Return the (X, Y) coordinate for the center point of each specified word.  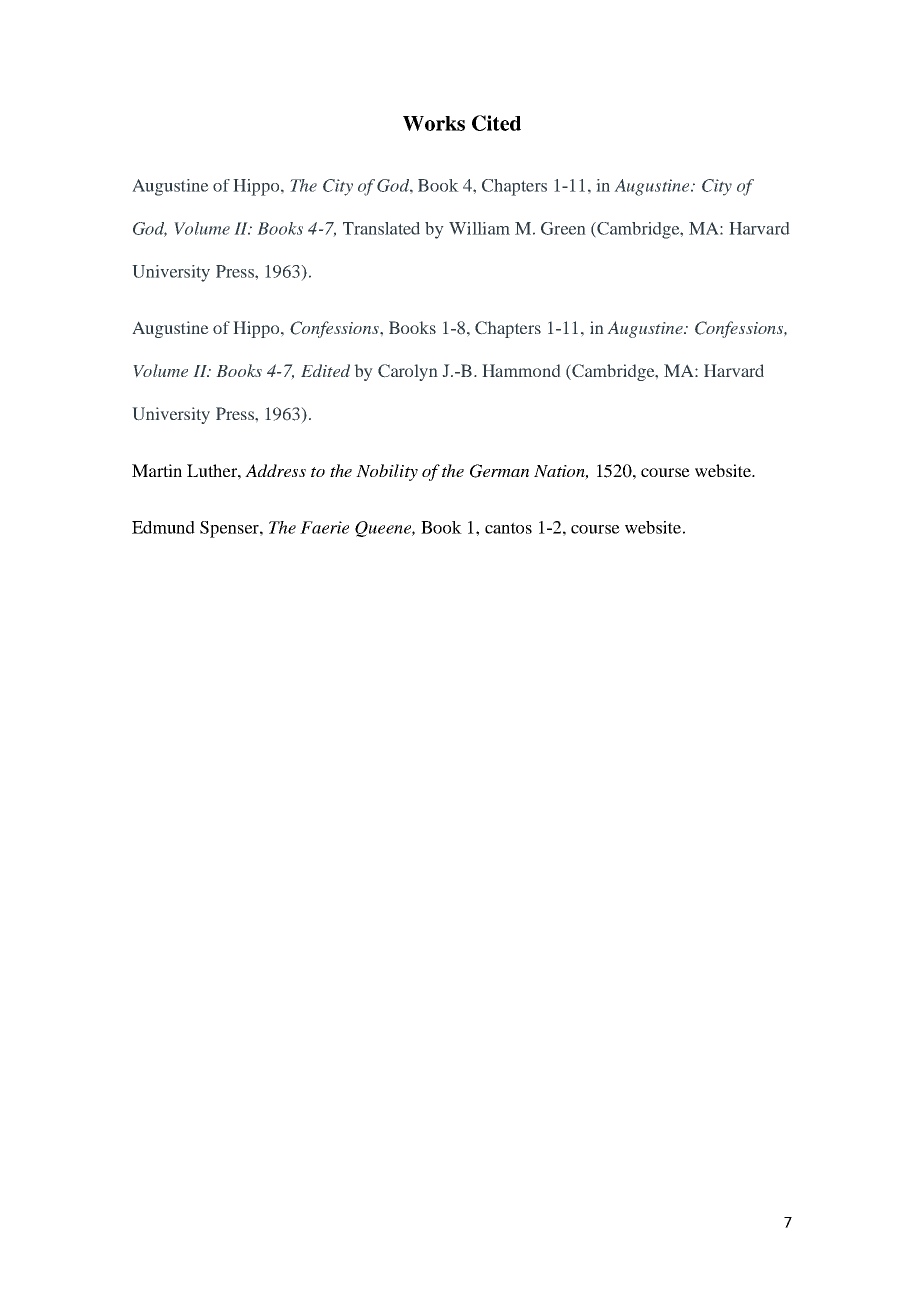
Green (563, 228)
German (499, 471)
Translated (381, 228)
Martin (157, 470)
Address (275, 470)
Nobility (387, 472)
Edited (325, 370)
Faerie (324, 527)
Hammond (521, 370)
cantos (508, 528)
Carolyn (408, 372)
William (479, 228)
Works (434, 123)
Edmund (163, 527)
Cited (496, 123)
